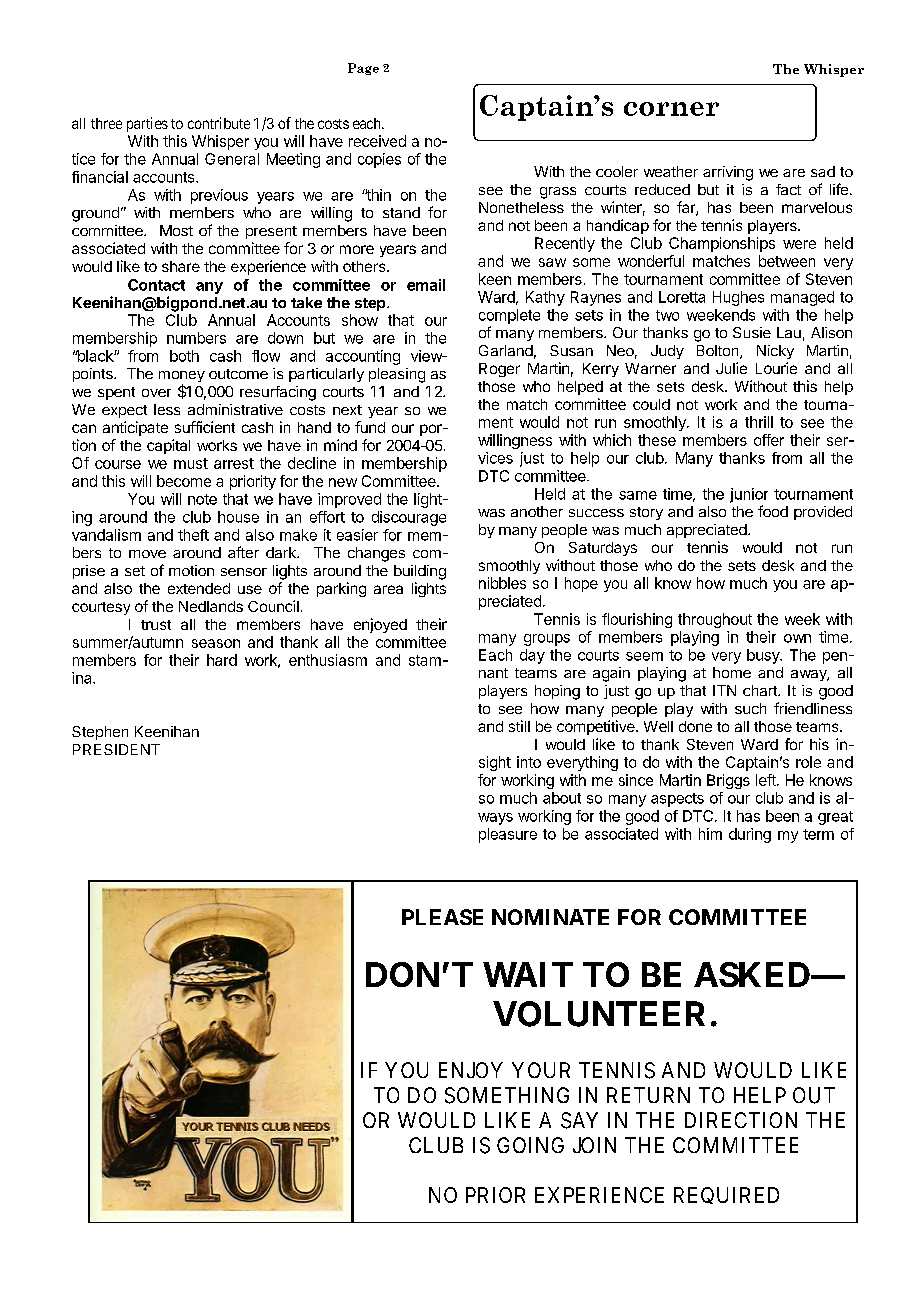 This screenshot has width=924, height=1308. I want to click on capital, so click(168, 446).
